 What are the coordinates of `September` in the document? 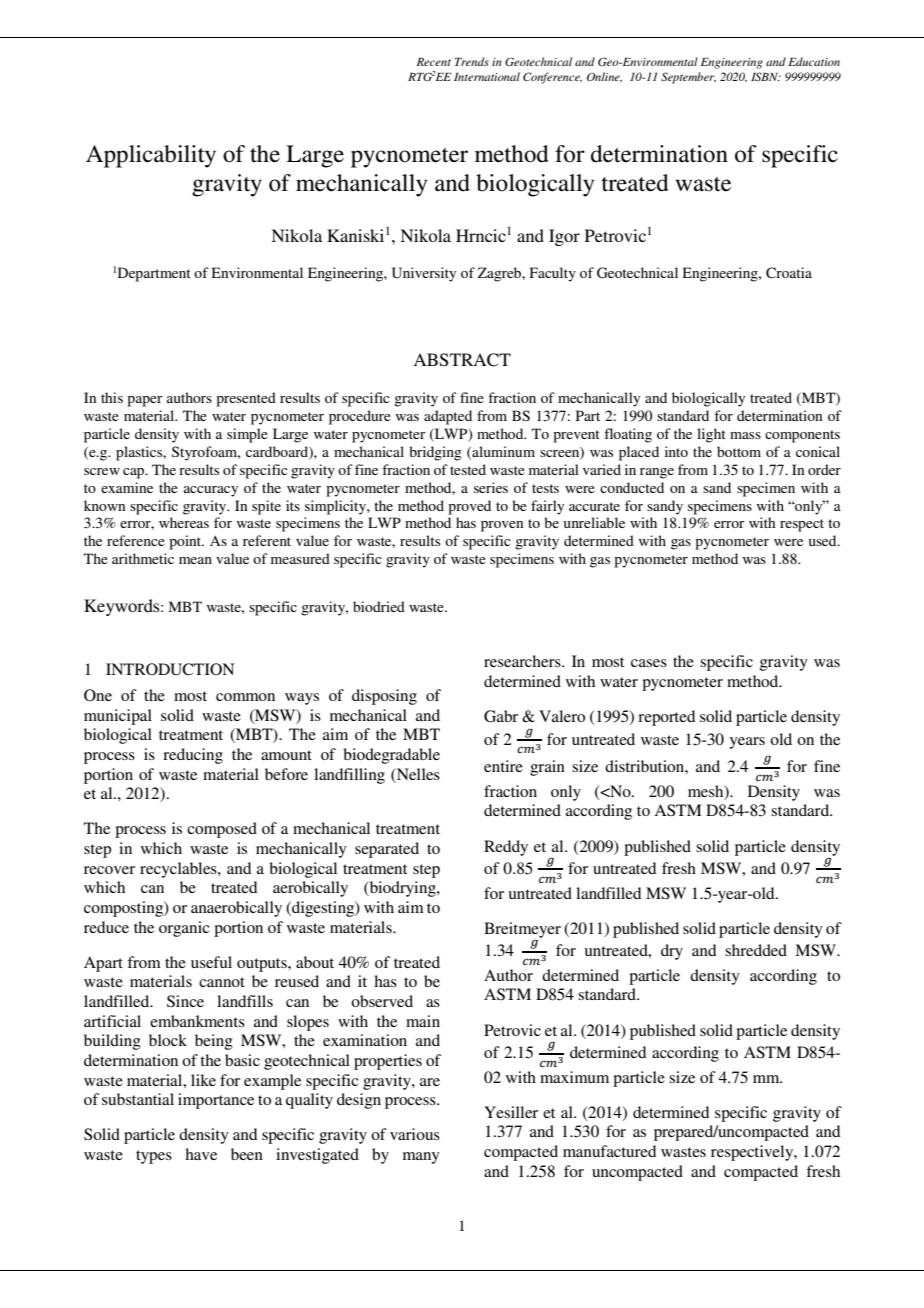 It's located at (688, 78).
